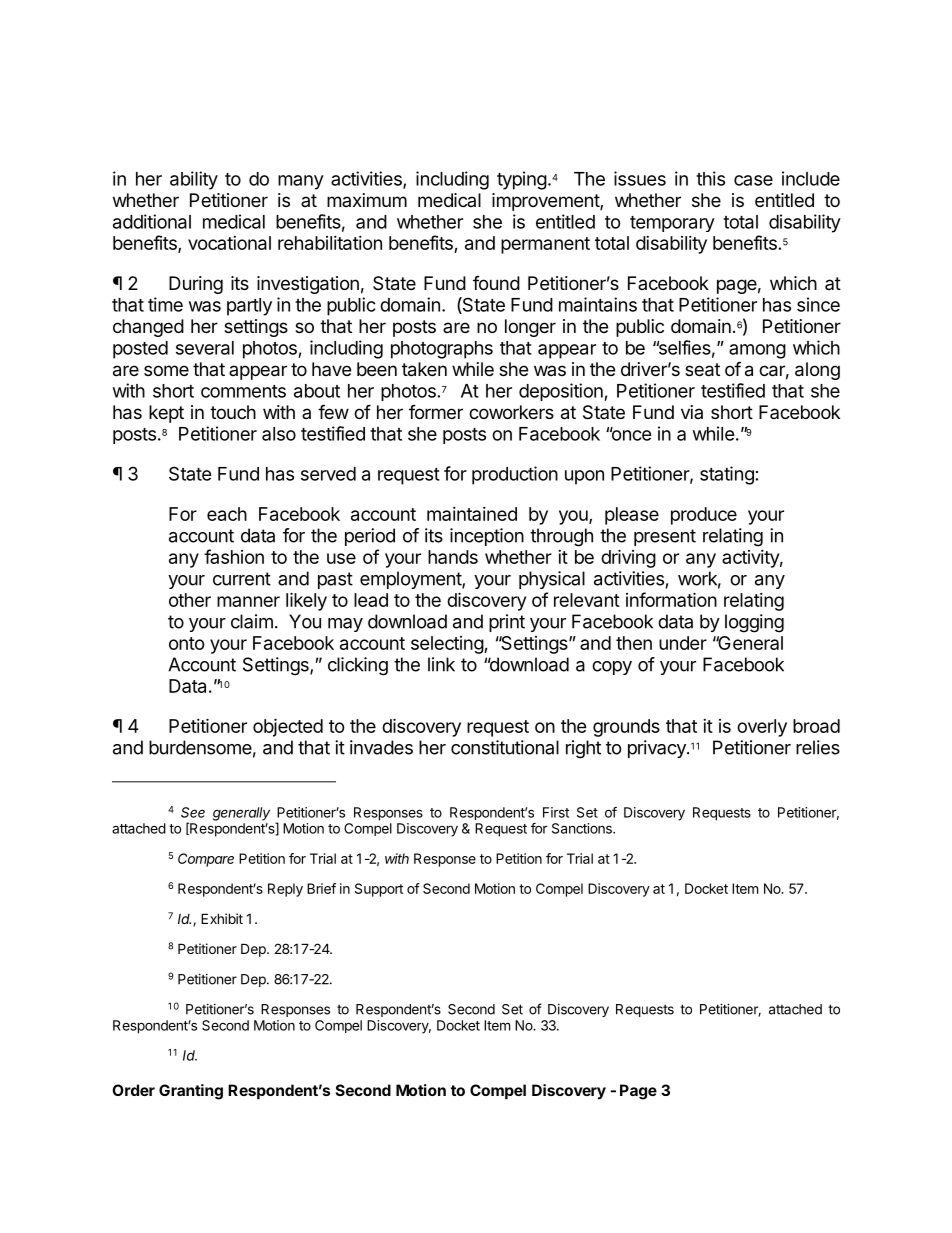 Image resolution: width=952 pixels, height=1233 pixels. Describe the element at coordinates (472, 514) in the document. I see `maintained` at that location.
